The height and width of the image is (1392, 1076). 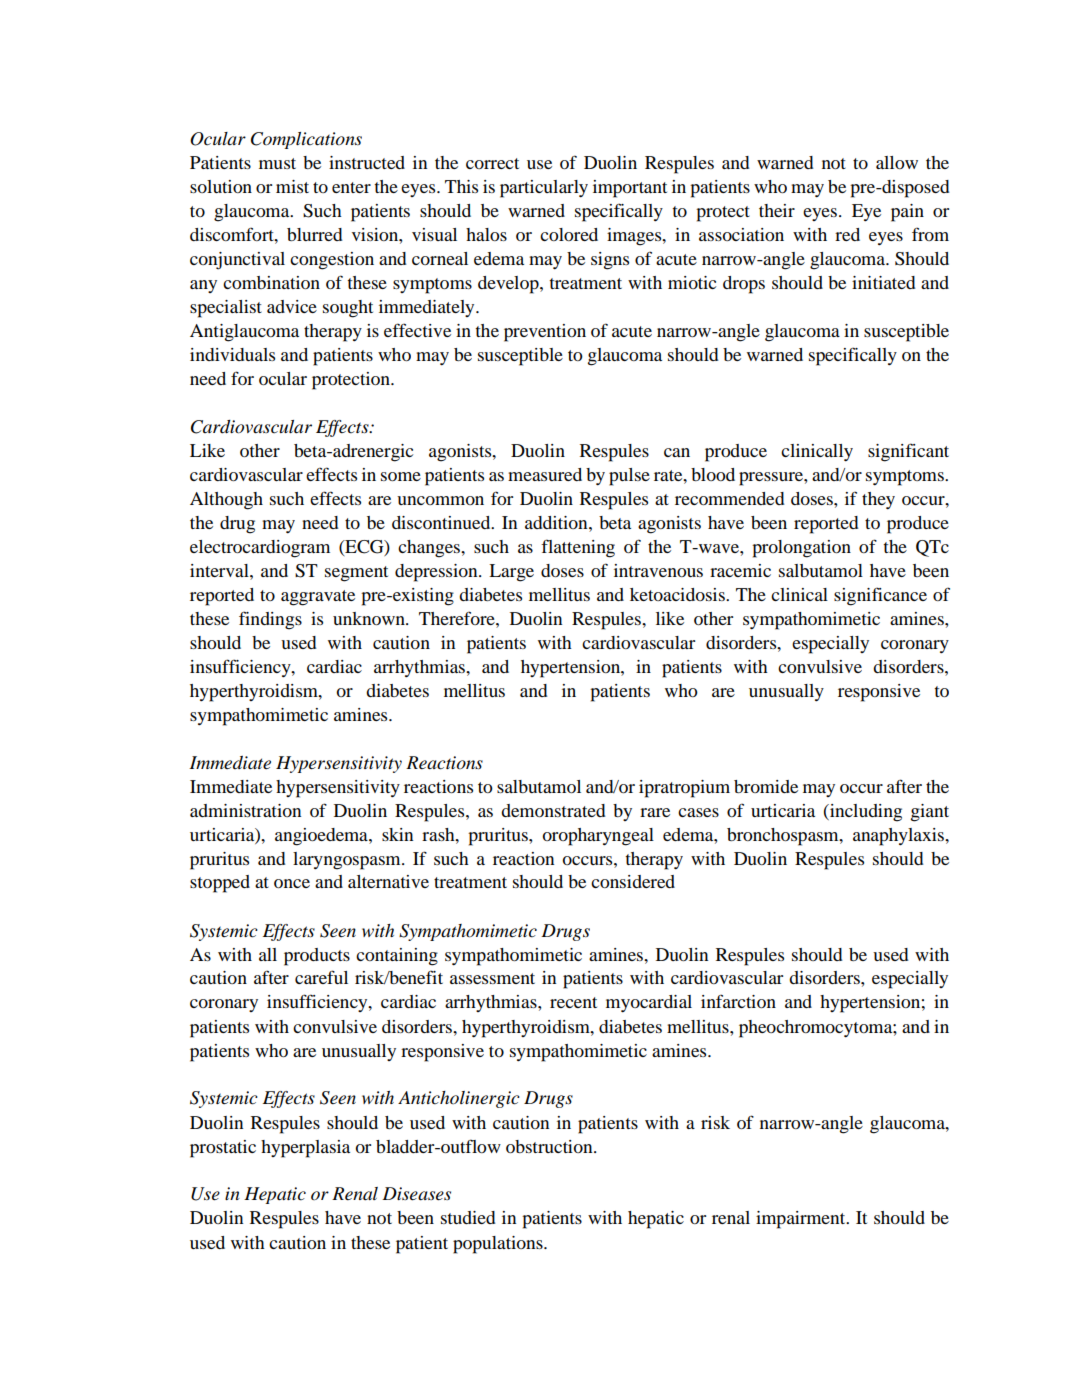 I want to click on mist, so click(x=292, y=186).
